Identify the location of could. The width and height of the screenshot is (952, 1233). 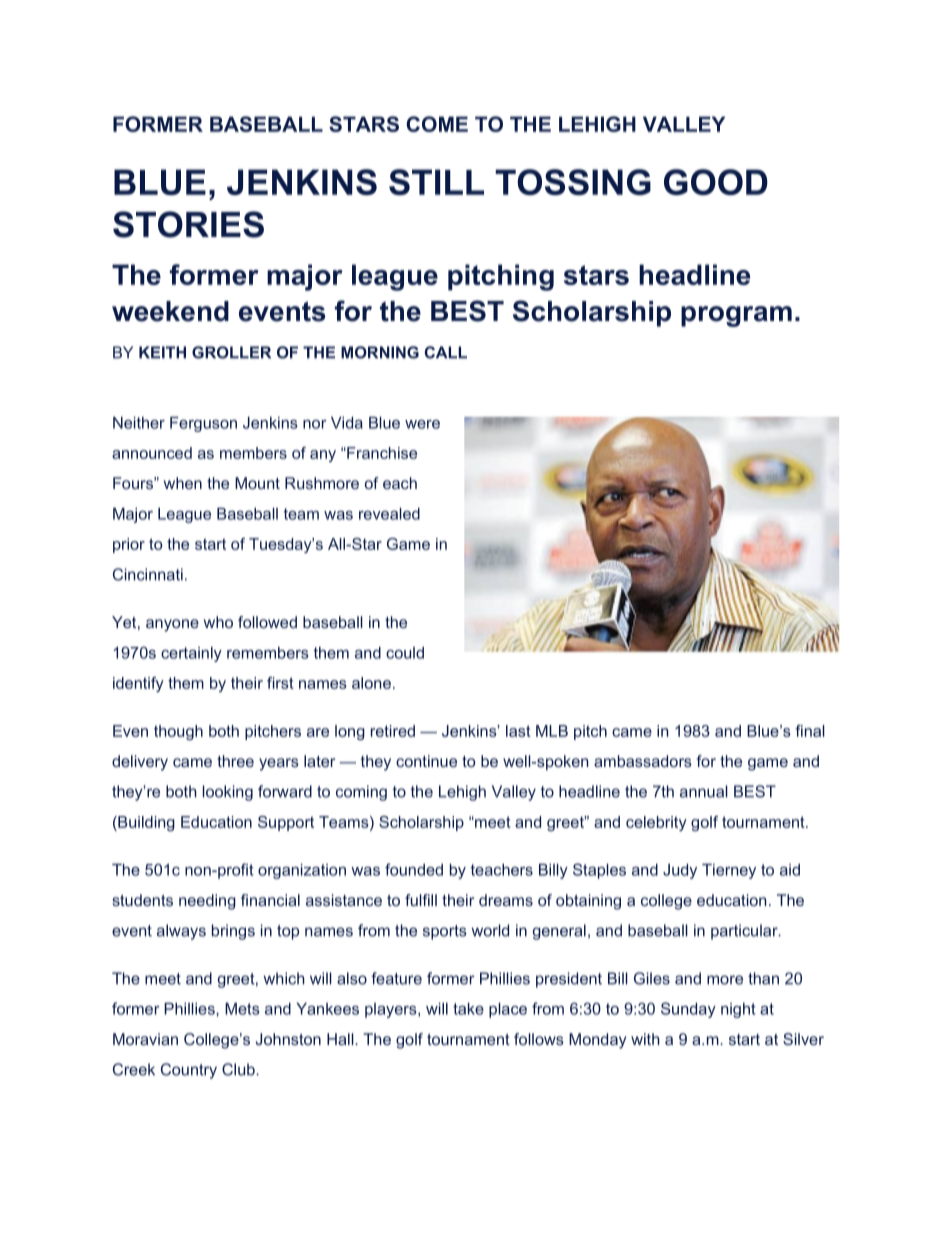
(405, 653).
